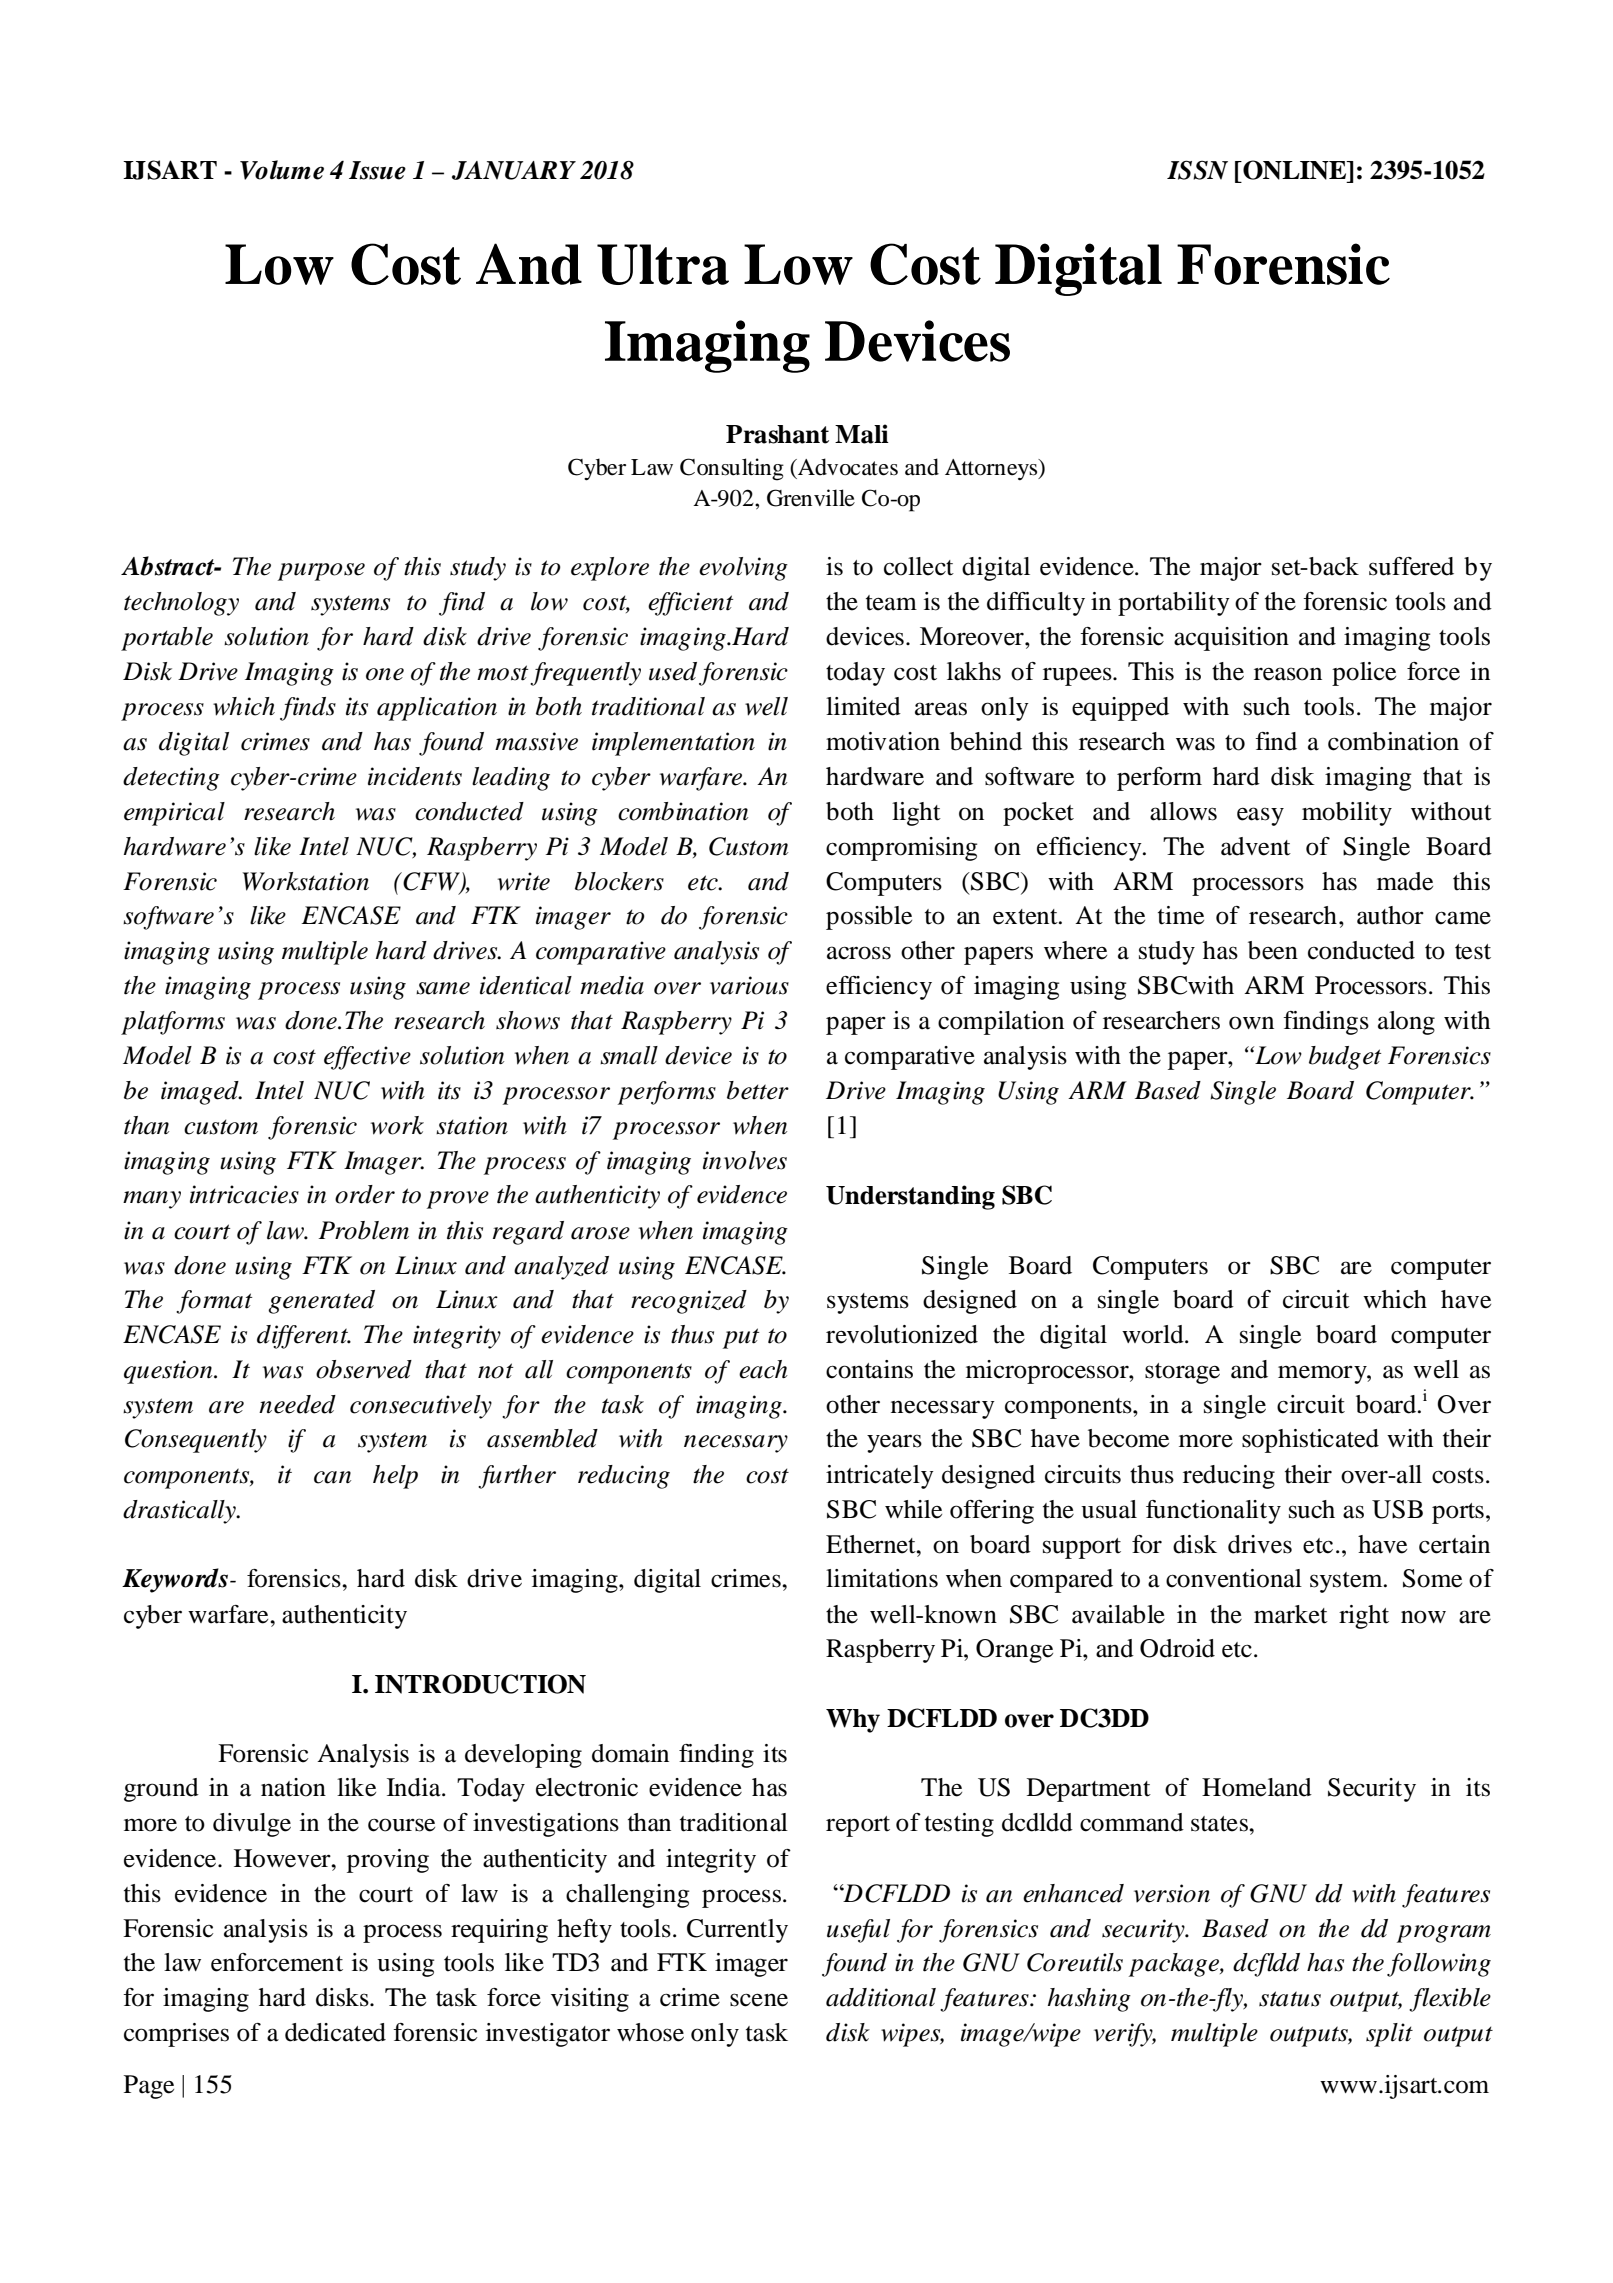  Describe the element at coordinates (335, 2032) in the screenshot. I see `dedicated` at that location.
